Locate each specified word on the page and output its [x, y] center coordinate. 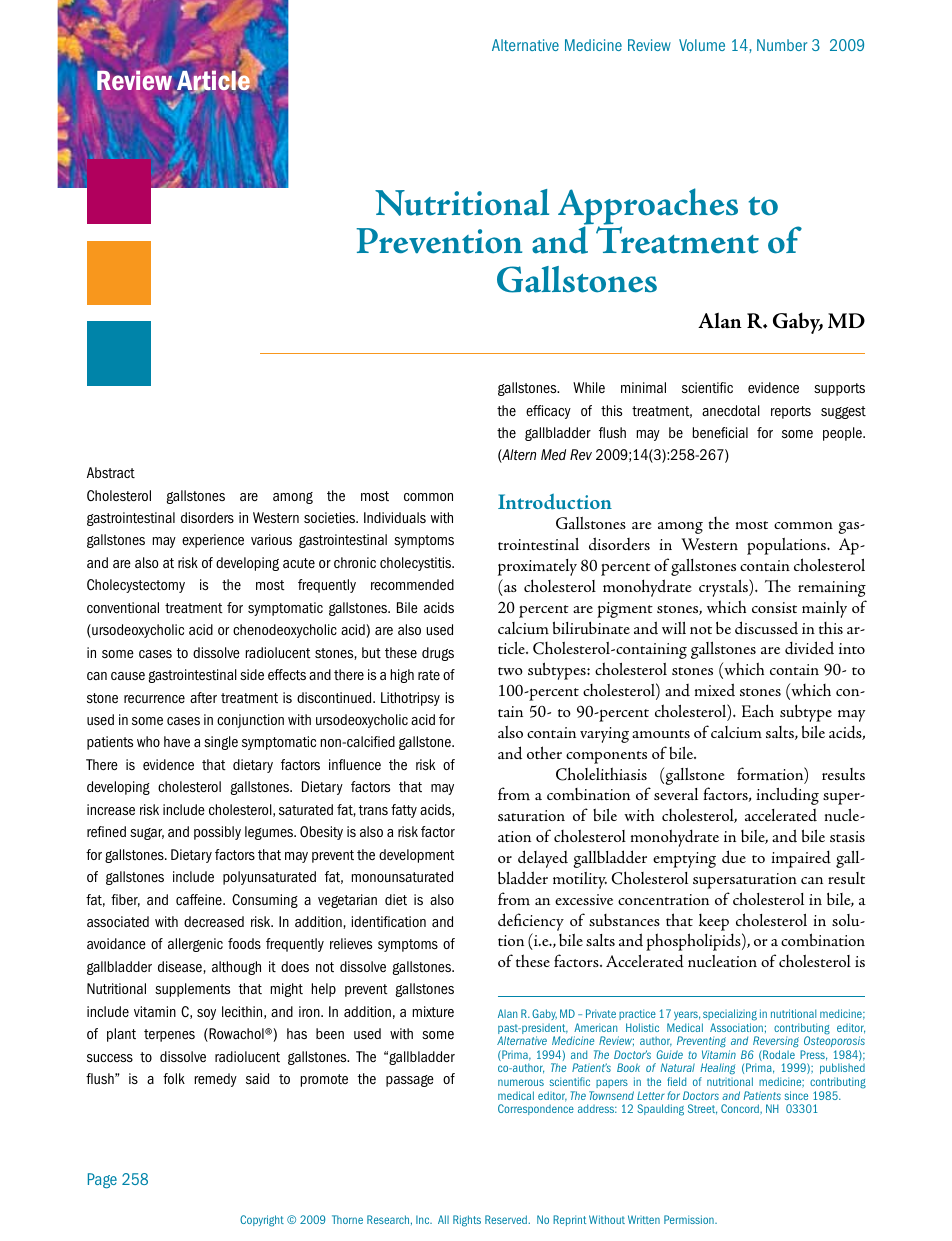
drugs [438, 654]
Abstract [111, 472]
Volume [702, 45]
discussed [766, 628]
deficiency [531, 922]
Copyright [262, 1221]
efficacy [548, 412]
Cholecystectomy [136, 586]
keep [714, 922]
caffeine [200, 899]
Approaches [648, 207]
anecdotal [731, 410]
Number [782, 45]
